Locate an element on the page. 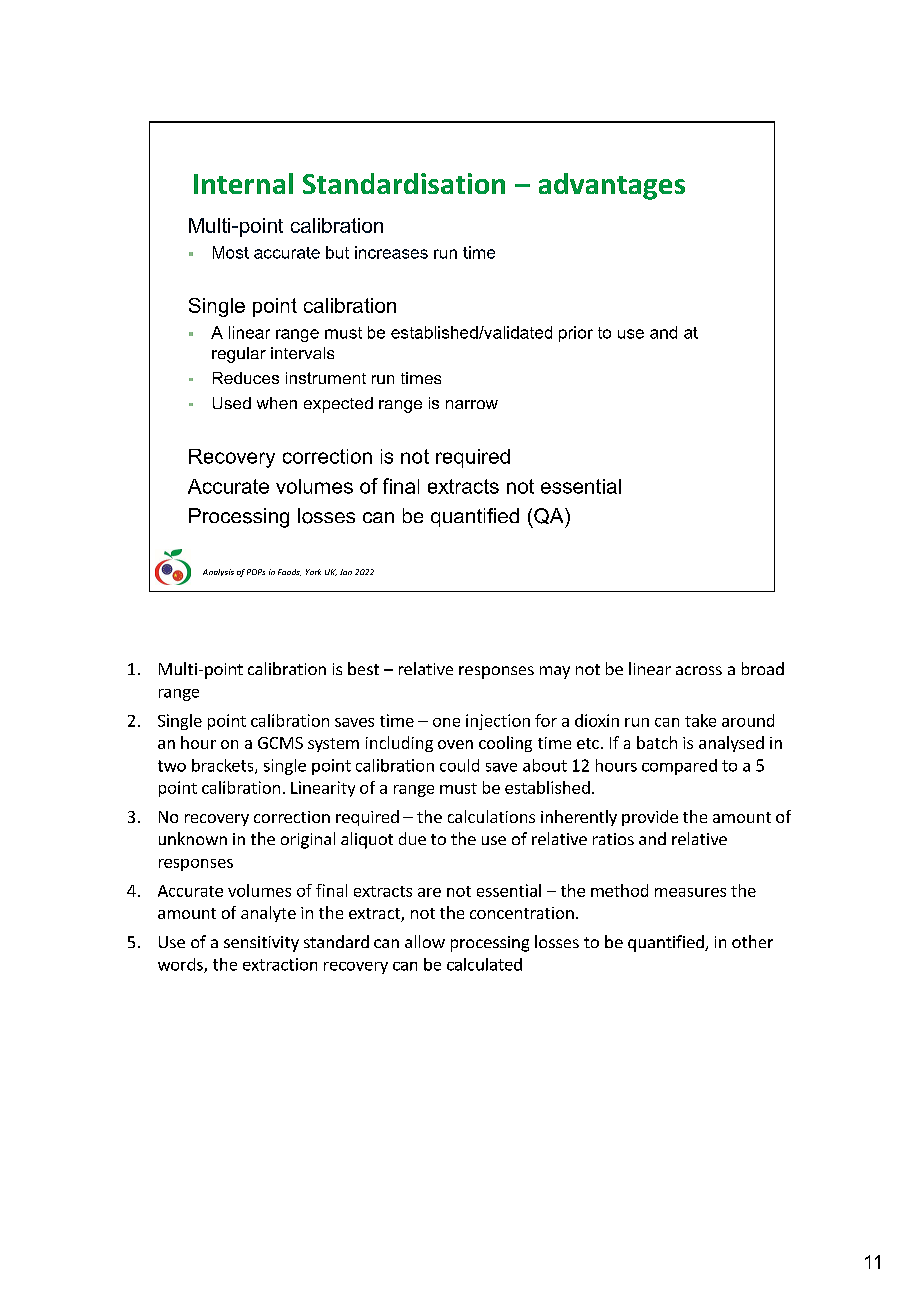  sensitivity is located at coordinates (261, 944).
